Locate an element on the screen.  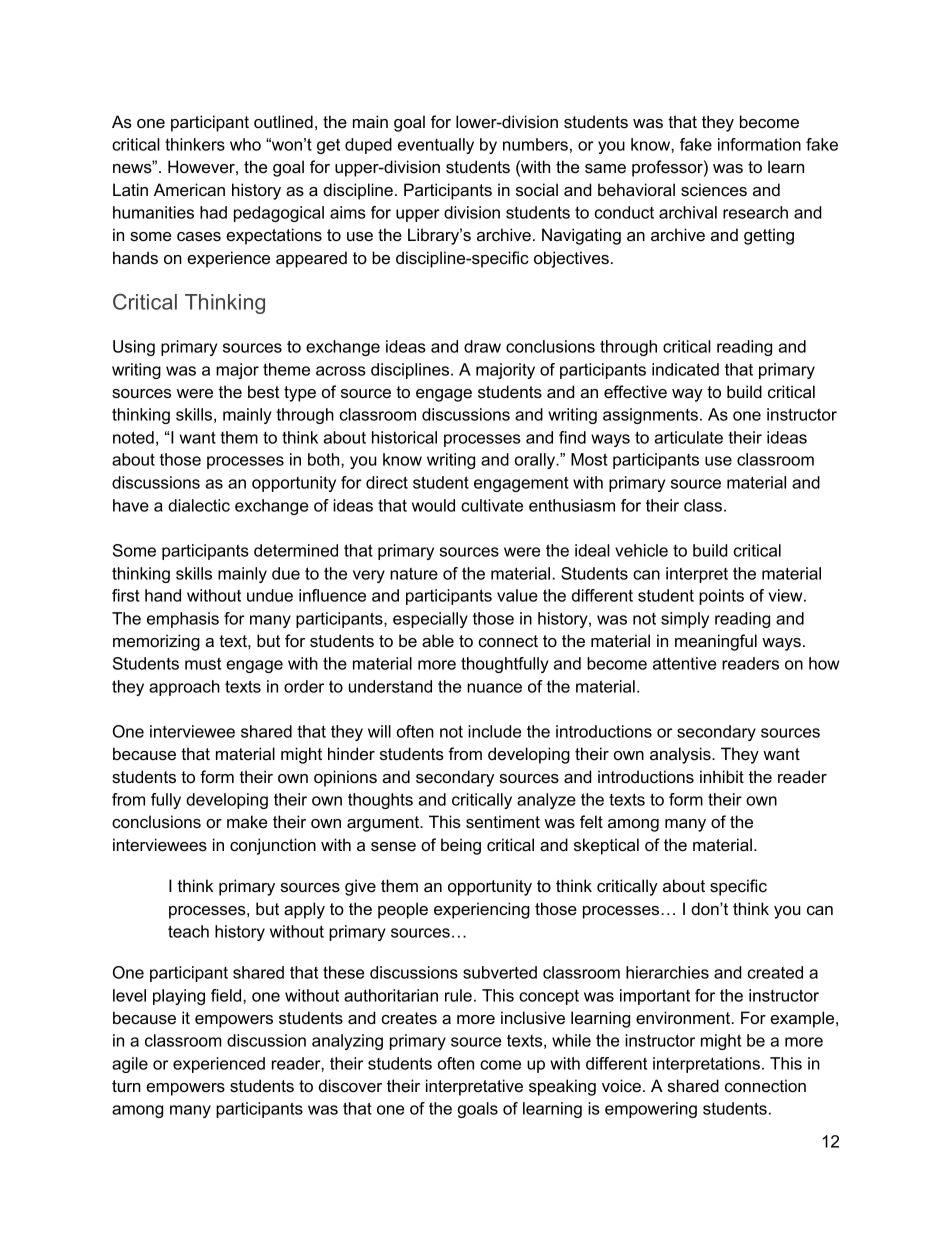
sciences is located at coordinates (714, 189).
